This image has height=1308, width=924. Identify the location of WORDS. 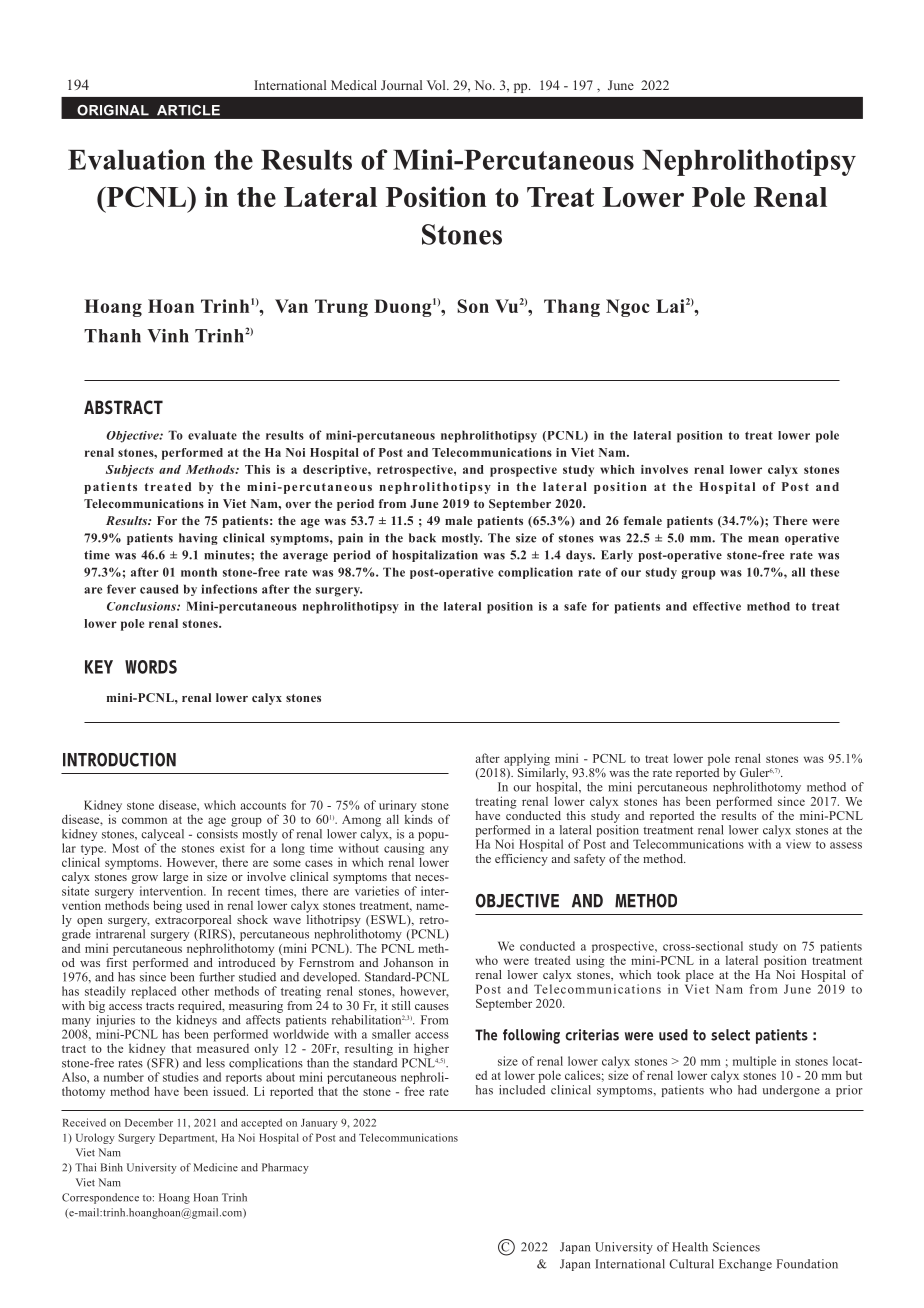
(151, 667).
